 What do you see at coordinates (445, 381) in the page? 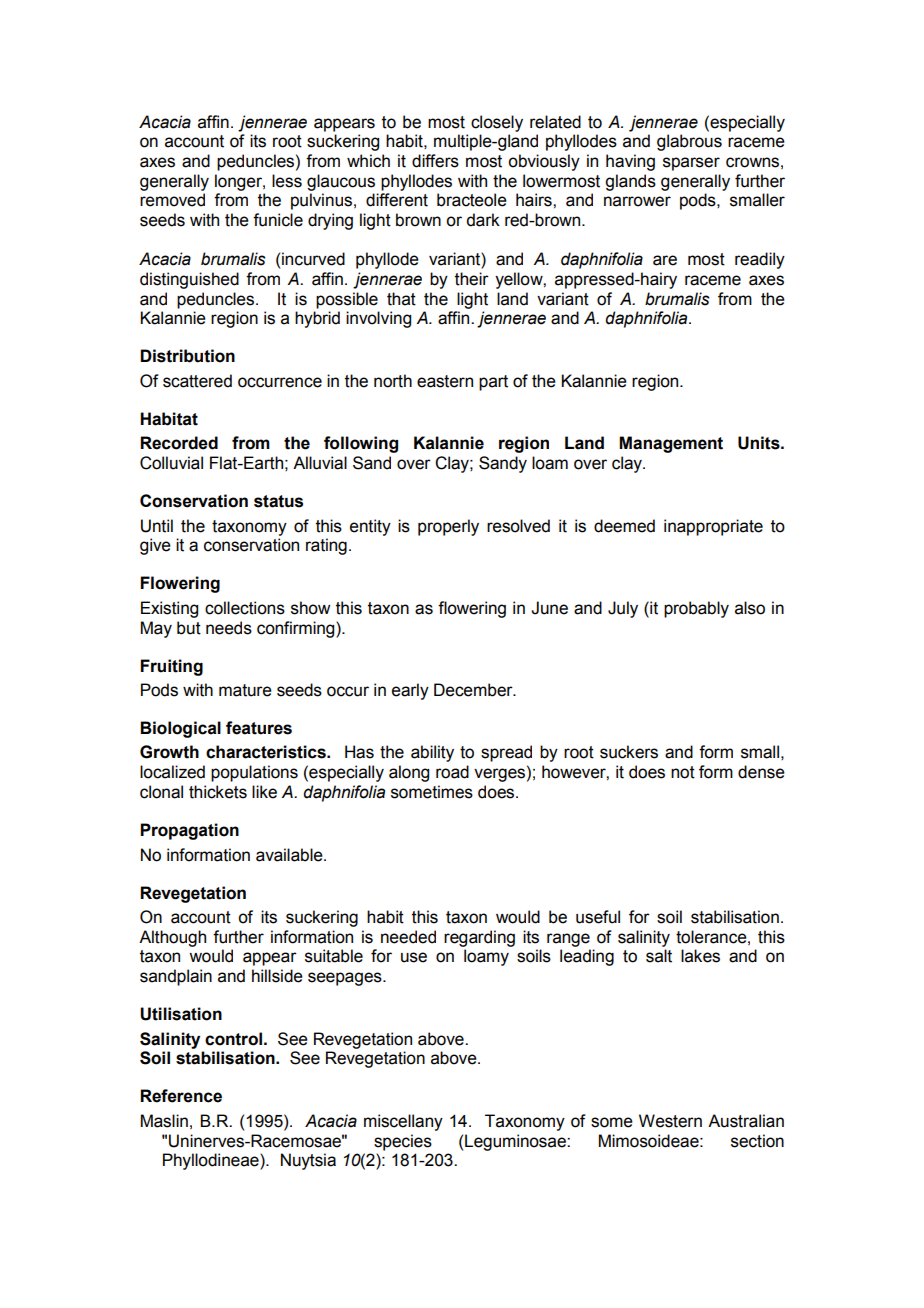
I see `eastern` at bounding box center [445, 381].
